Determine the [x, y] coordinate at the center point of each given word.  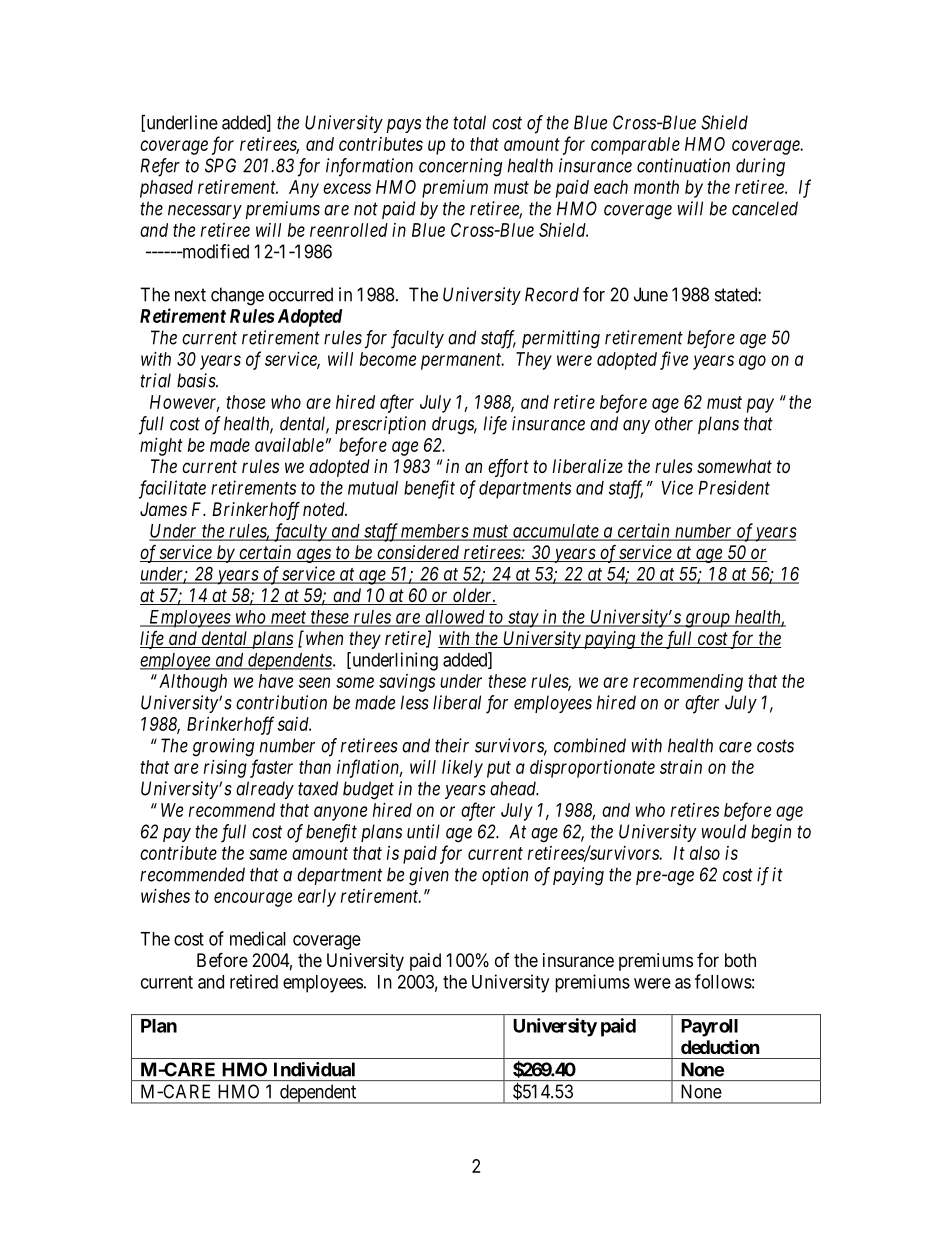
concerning [460, 167]
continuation [683, 165]
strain [681, 767]
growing [223, 747]
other [674, 423]
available [289, 445]
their [452, 745]
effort [508, 468]
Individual [314, 1069]
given [429, 876]
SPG [220, 165]
